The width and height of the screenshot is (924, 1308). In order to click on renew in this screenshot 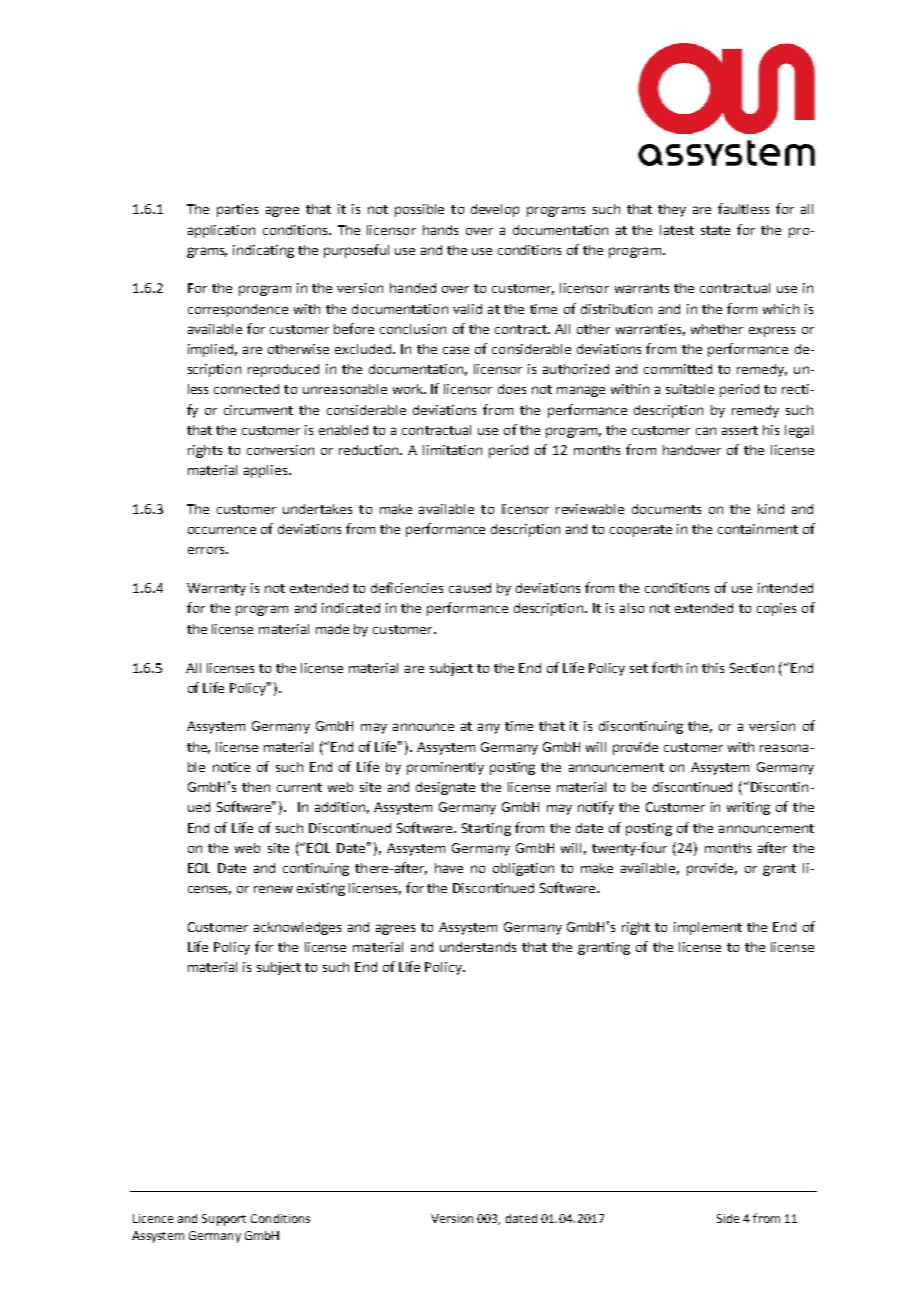, I will do `click(273, 889)`.
